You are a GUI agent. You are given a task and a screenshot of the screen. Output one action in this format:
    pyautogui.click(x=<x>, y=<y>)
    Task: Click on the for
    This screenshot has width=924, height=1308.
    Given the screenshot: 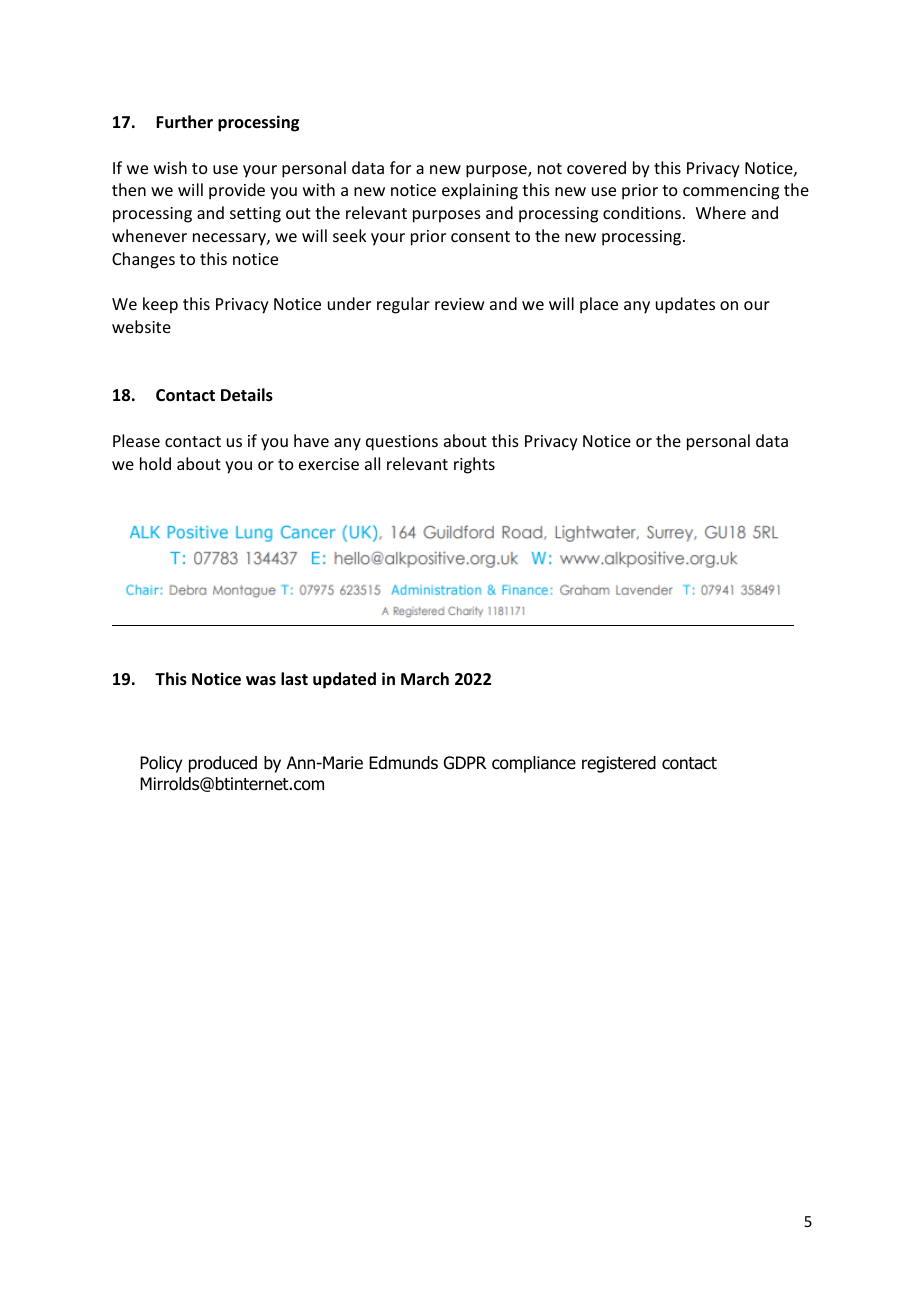 What is the action you would take?
    pyautogui.click(x=400, y=167)
